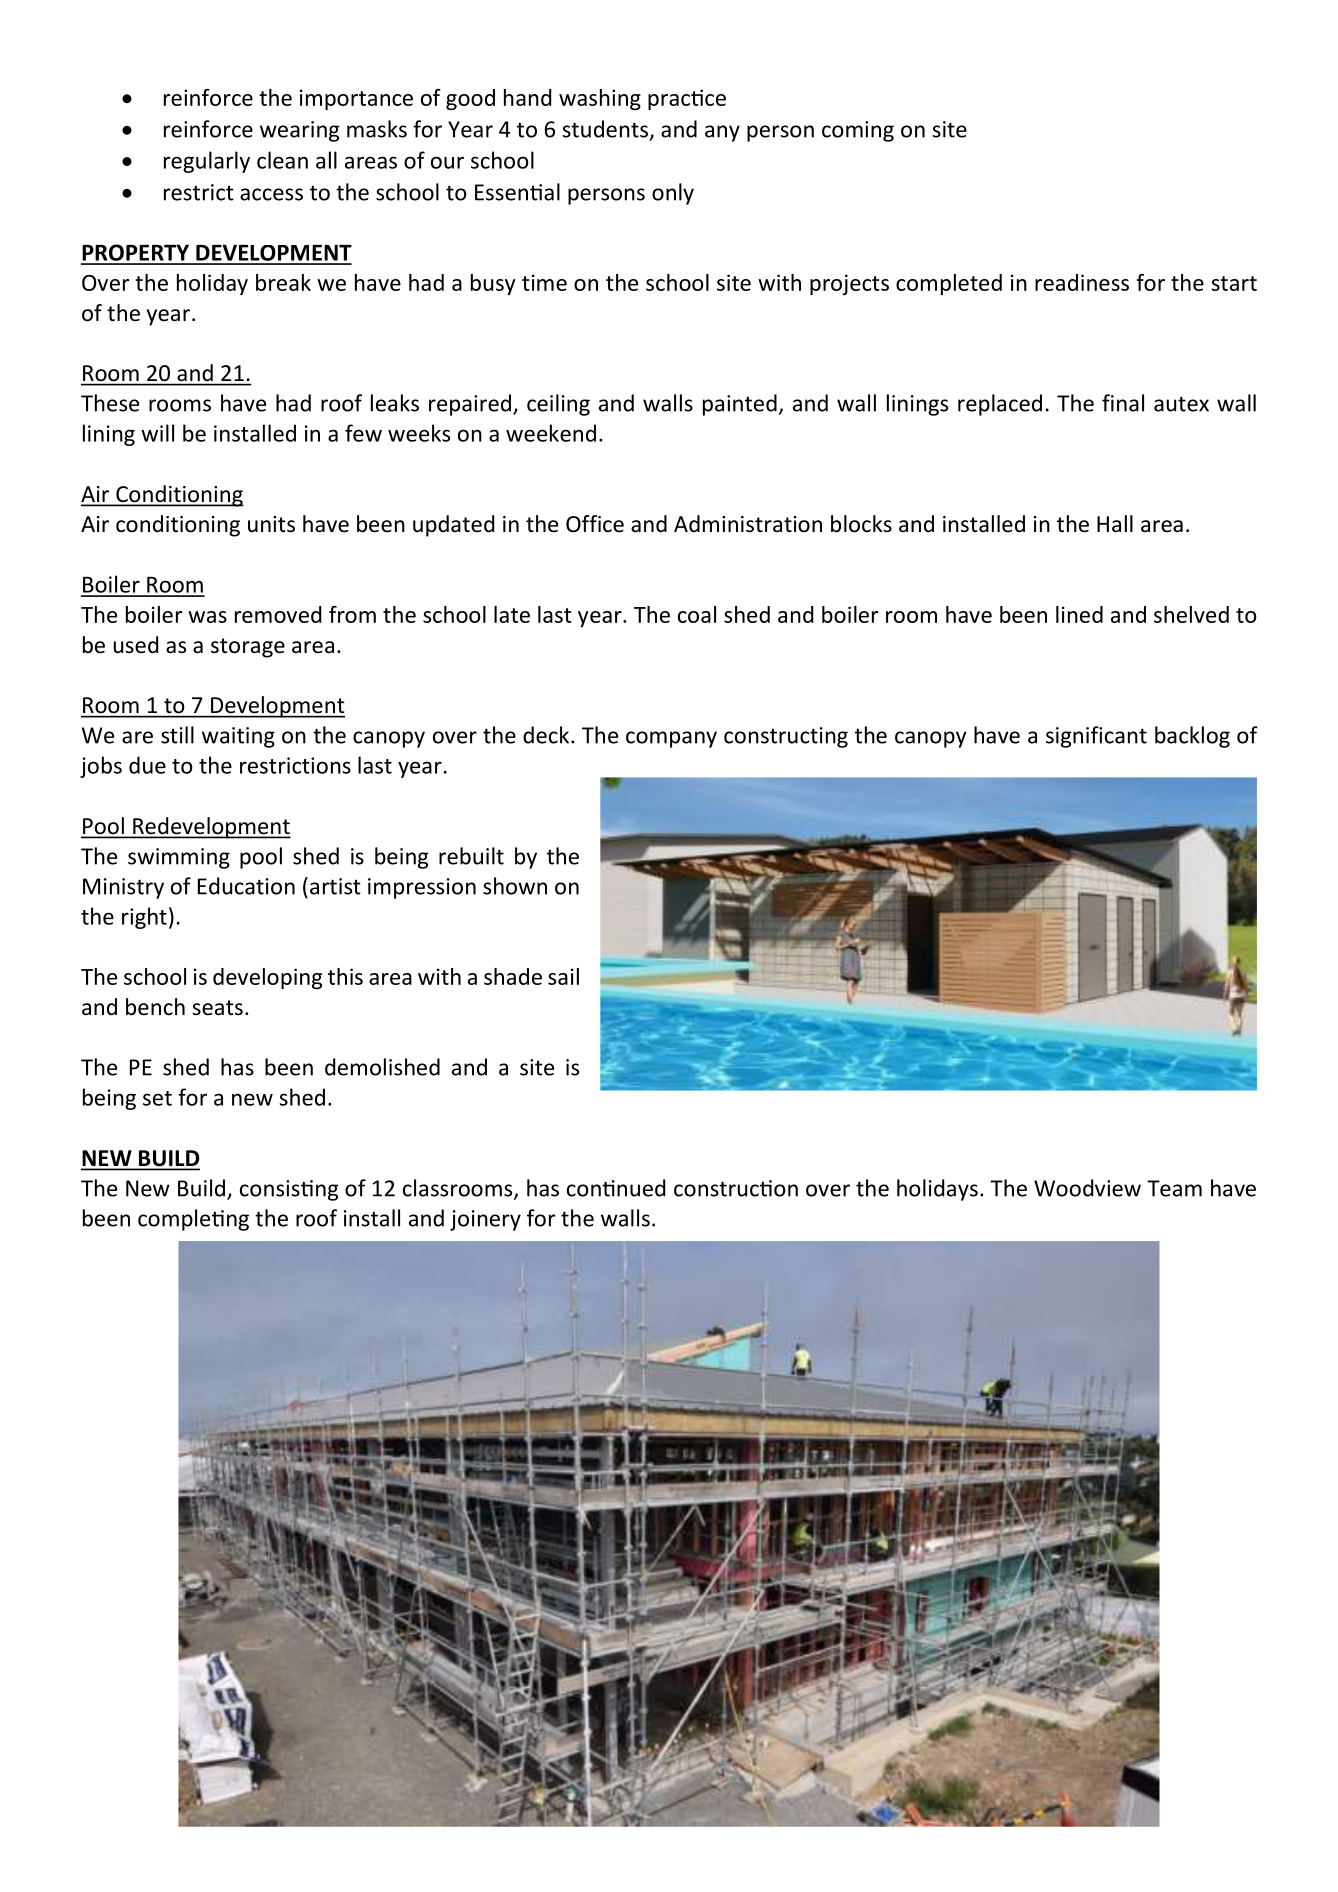 The height and width of the screenshot is (1892, 1338). What do you see at coordinates (271, 524) in the screenshot?
I see `units` at bounding box center [271, 524].
